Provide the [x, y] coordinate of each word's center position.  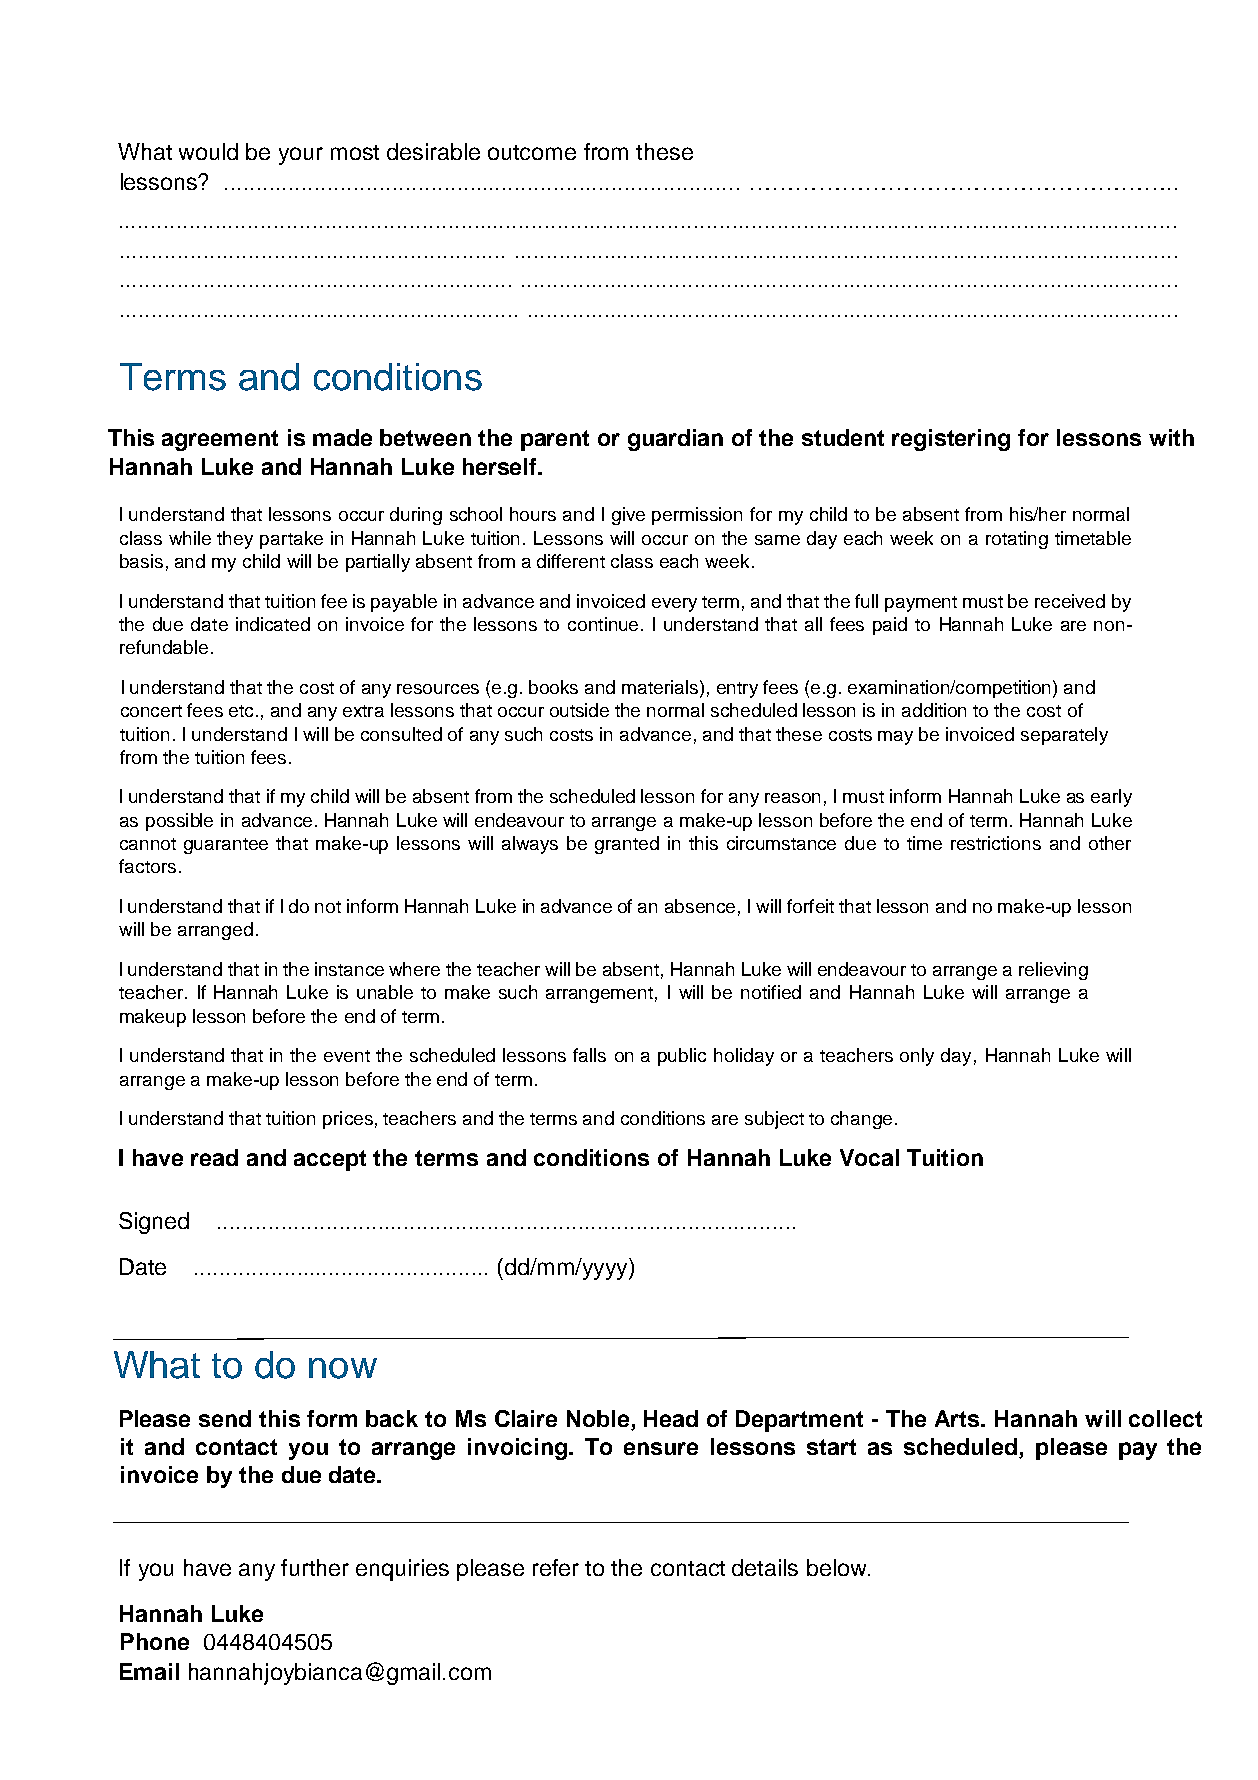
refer [556, 1567]
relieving [1053, 971]
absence [700, 906]
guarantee [226, 846]
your [301, 156]
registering [951, 440]
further [315, 1567]
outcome [532, 152]
